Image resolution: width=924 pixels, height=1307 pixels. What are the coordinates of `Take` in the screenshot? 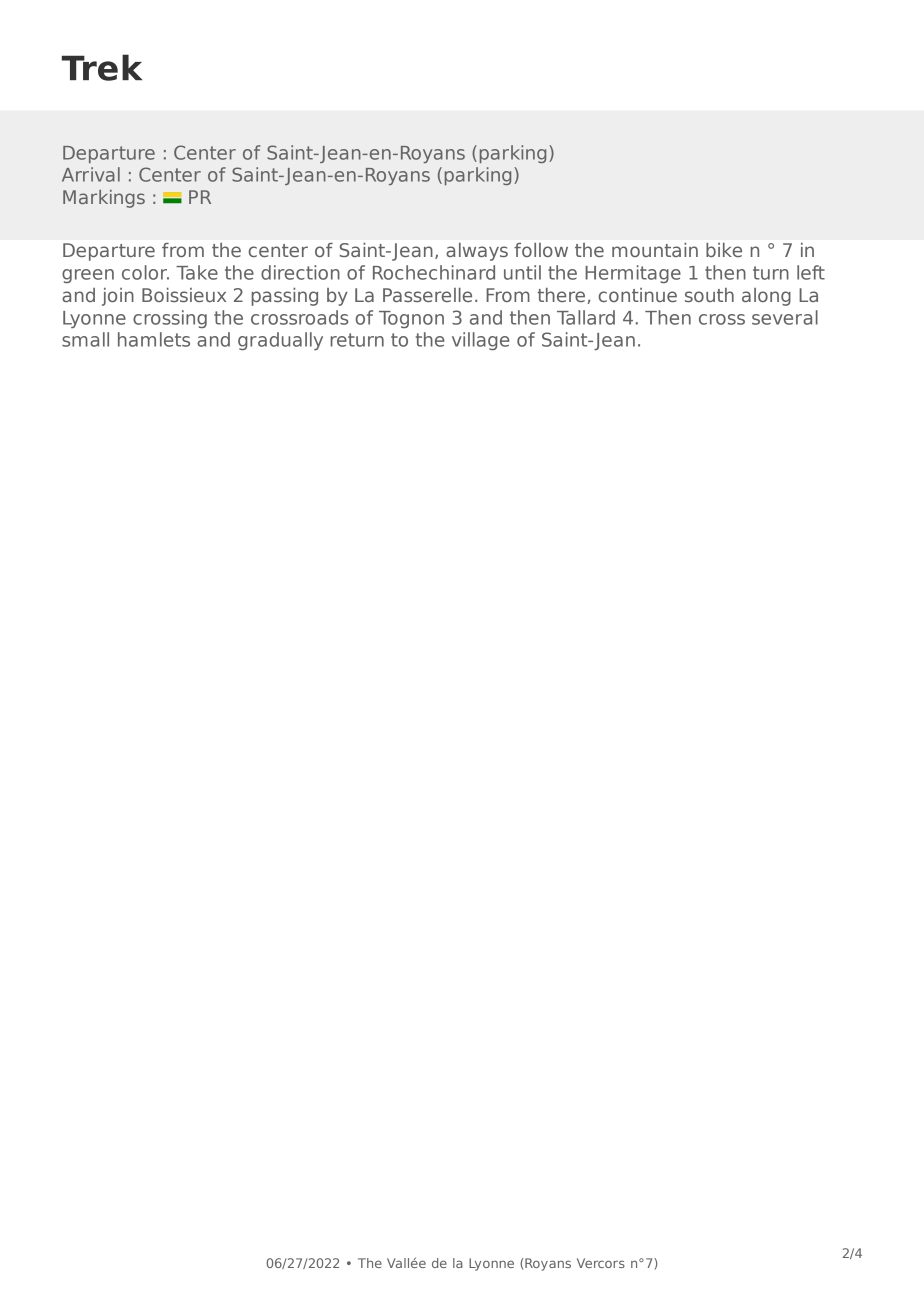 It's located at (197, 272).
